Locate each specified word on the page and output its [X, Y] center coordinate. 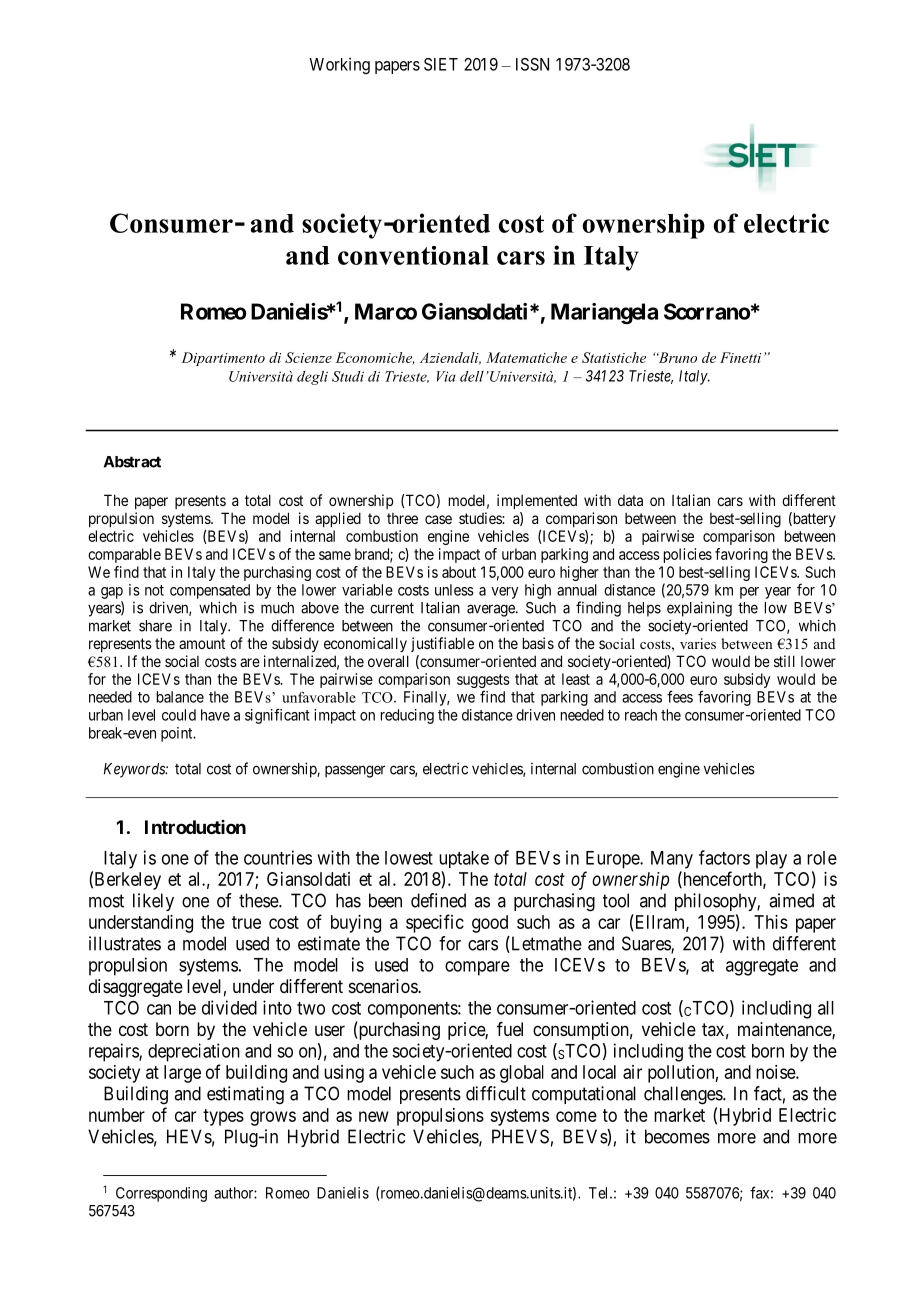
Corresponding [161, 1194]
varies [698, 643]
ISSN [532, 64]
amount [202, 643]
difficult [496, 1093]
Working [339, 65]
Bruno [677, 357]
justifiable [442, 644]
